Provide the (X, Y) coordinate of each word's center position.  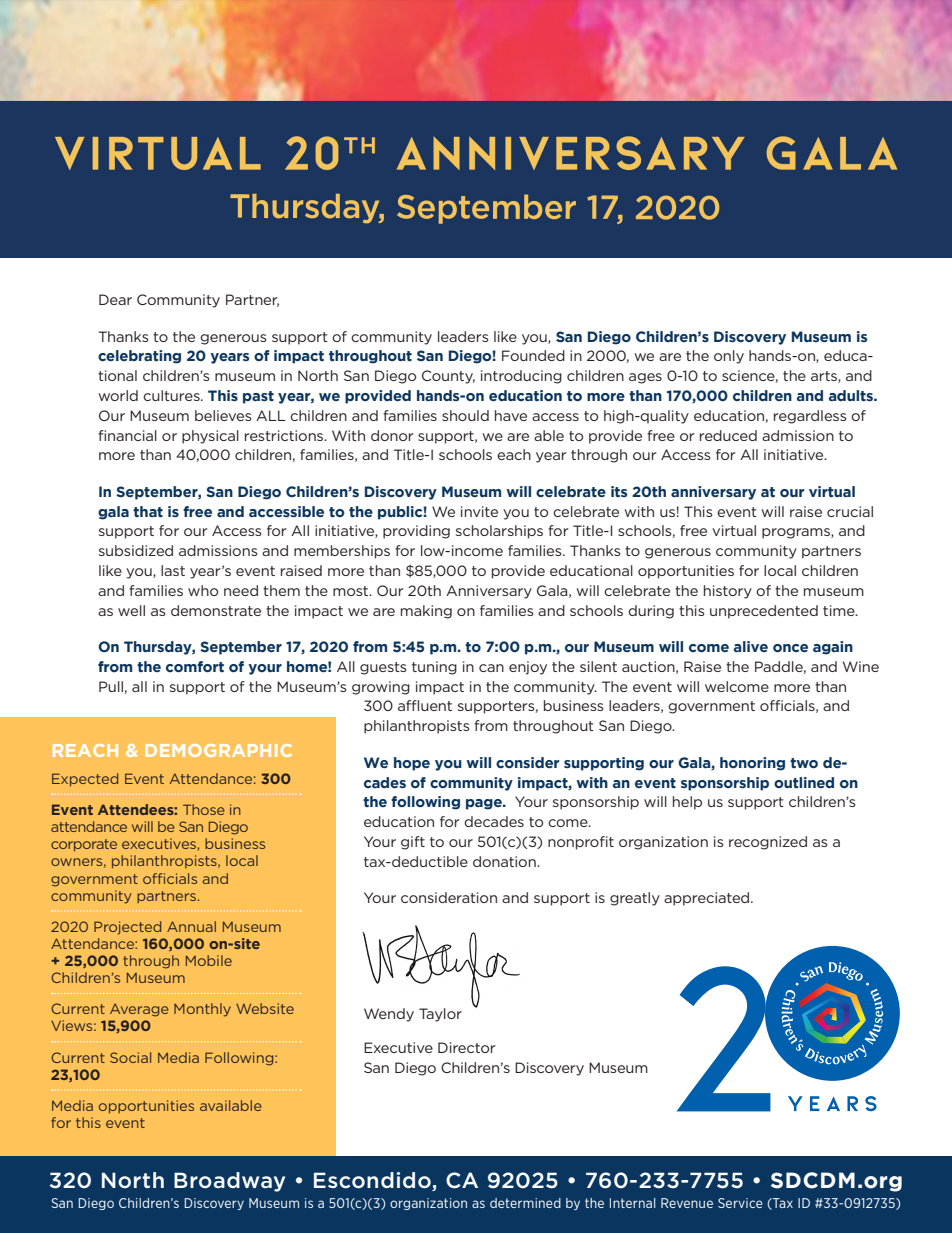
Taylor (440, 1015)
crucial (850, 511)
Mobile (209, 960)
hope (412, 764)
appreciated (708, 899)
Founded (533, 355)
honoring (752, 764)
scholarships (499, 532)
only (729, 357)
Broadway (229, 1182)
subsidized (136, 550)
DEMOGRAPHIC (218, 750)
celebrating (139, 357)
